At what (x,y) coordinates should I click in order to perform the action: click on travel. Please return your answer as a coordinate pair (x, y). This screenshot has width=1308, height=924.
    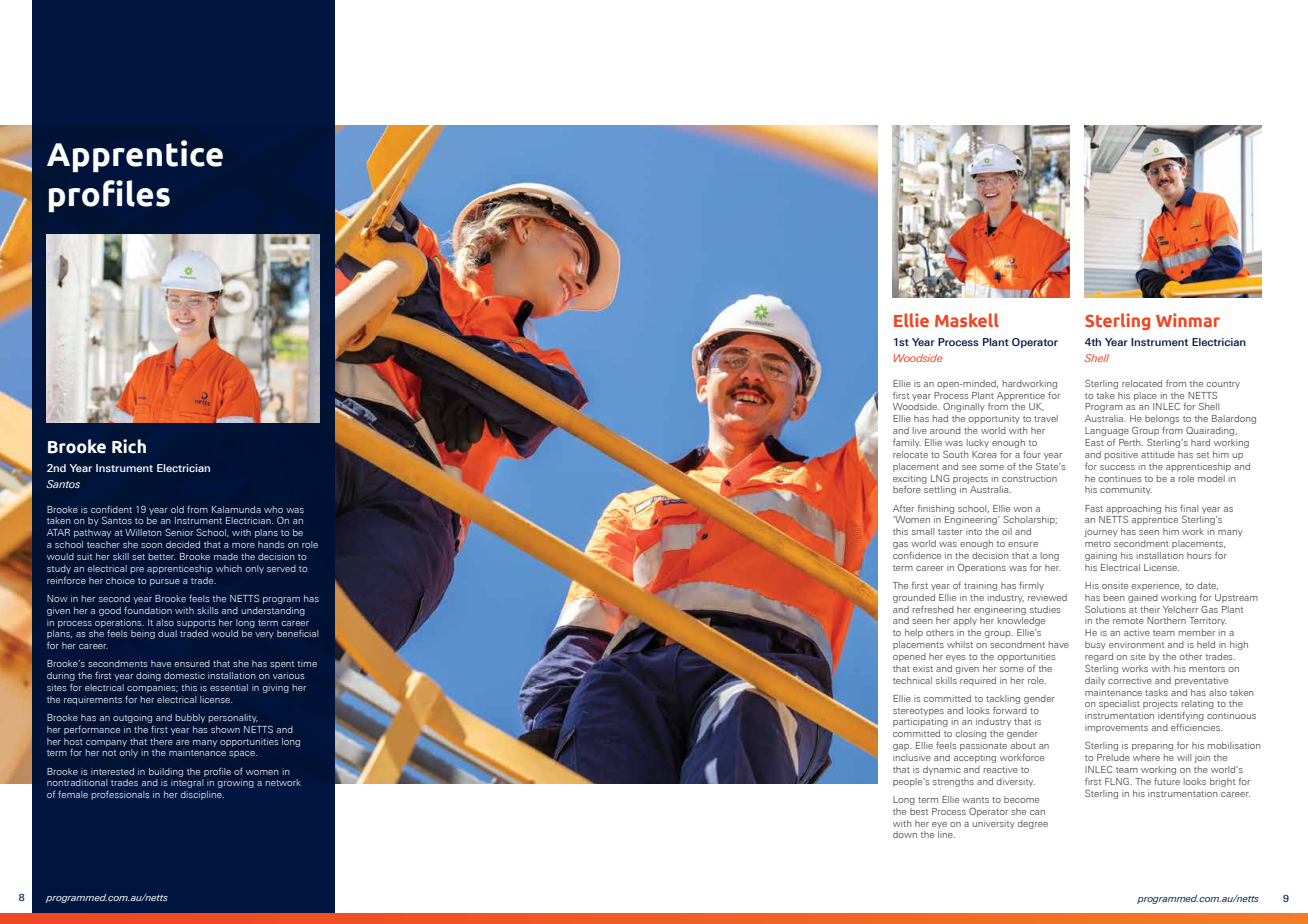
    Looking at the image, I should click on (1046, 418).
